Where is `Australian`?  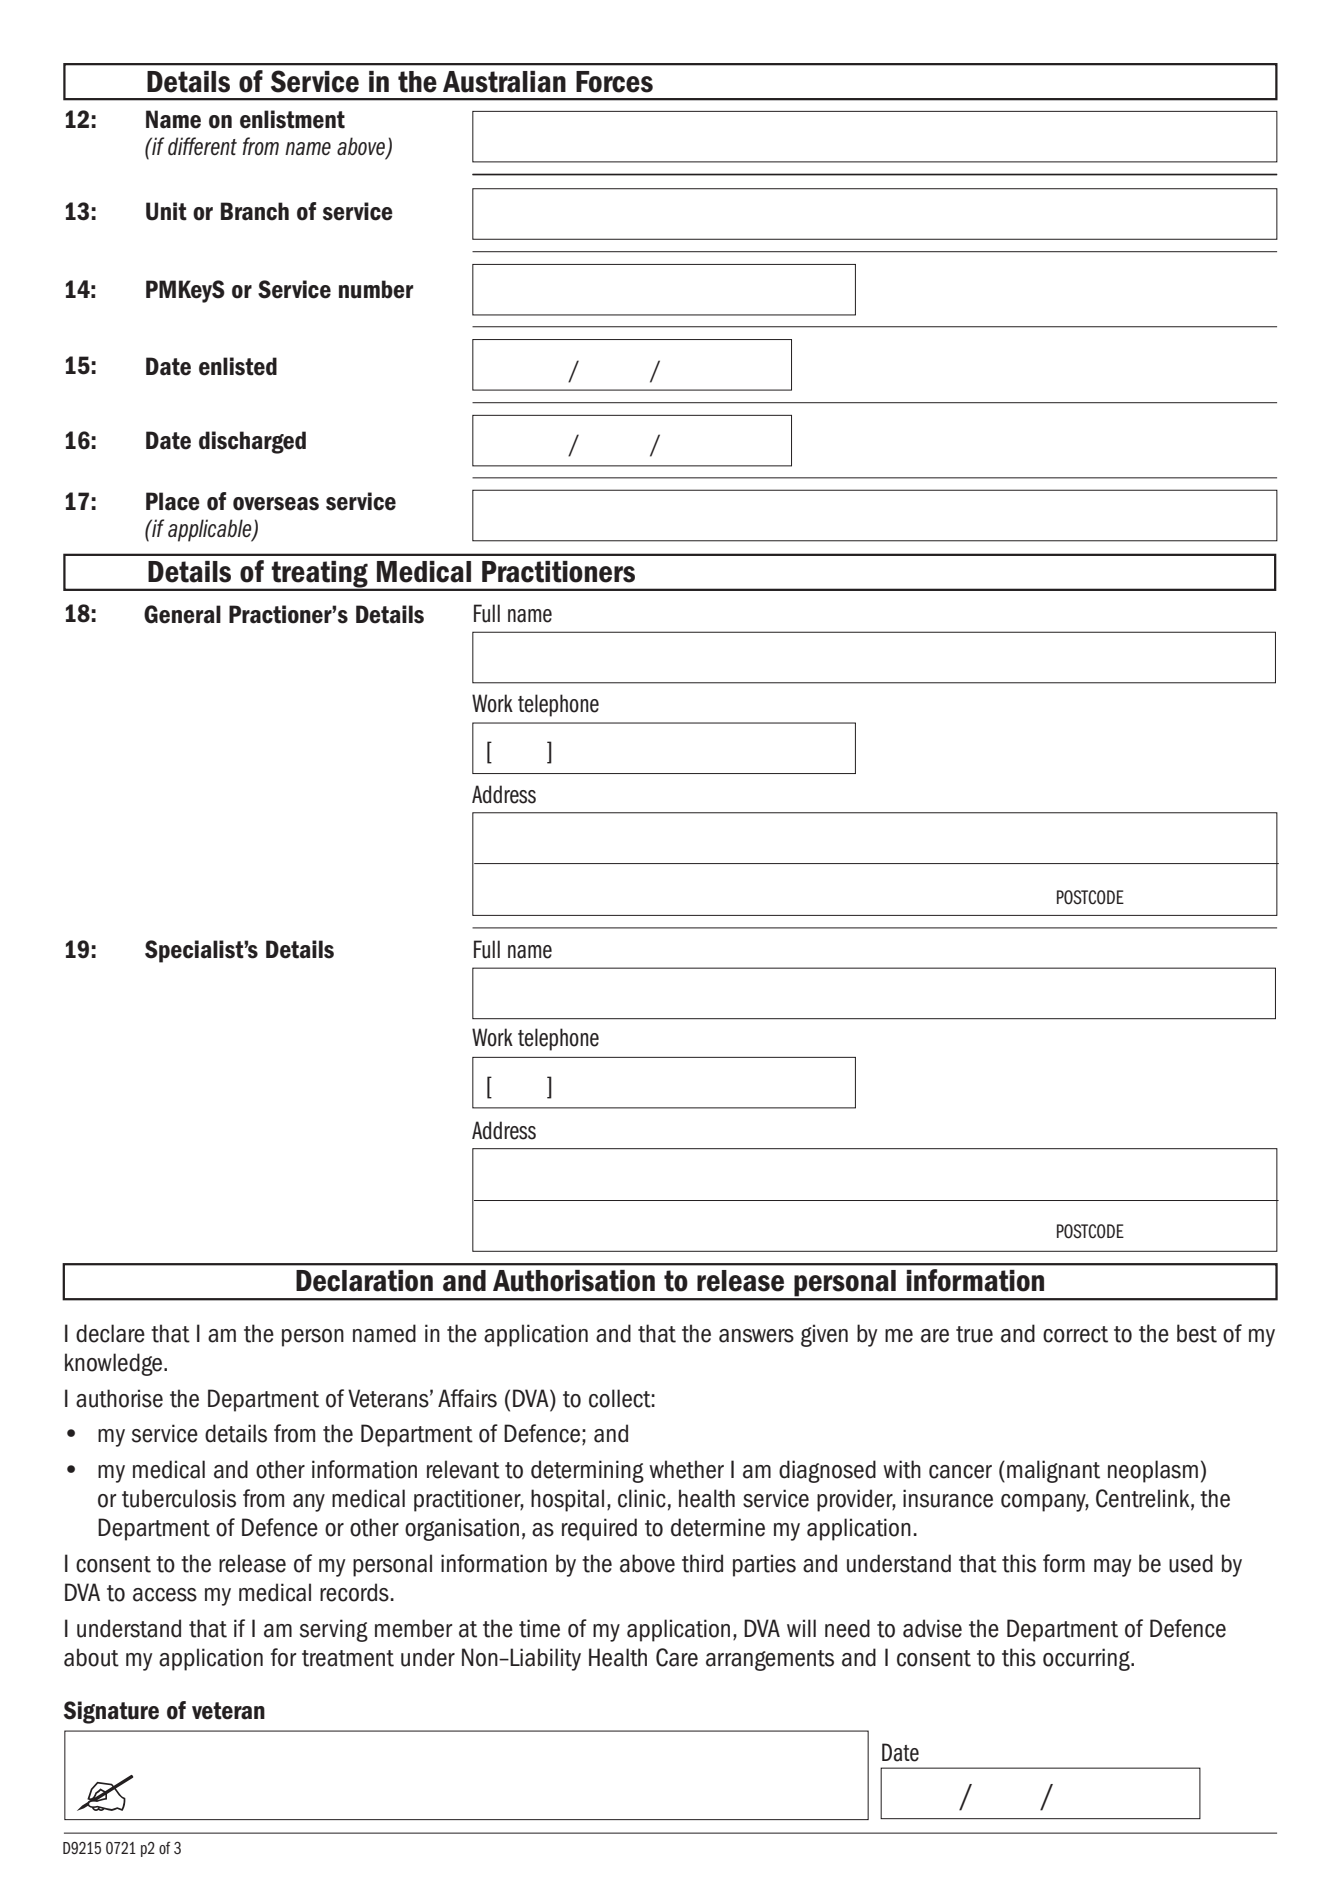 Australian is located at coordinates (504, 82).
